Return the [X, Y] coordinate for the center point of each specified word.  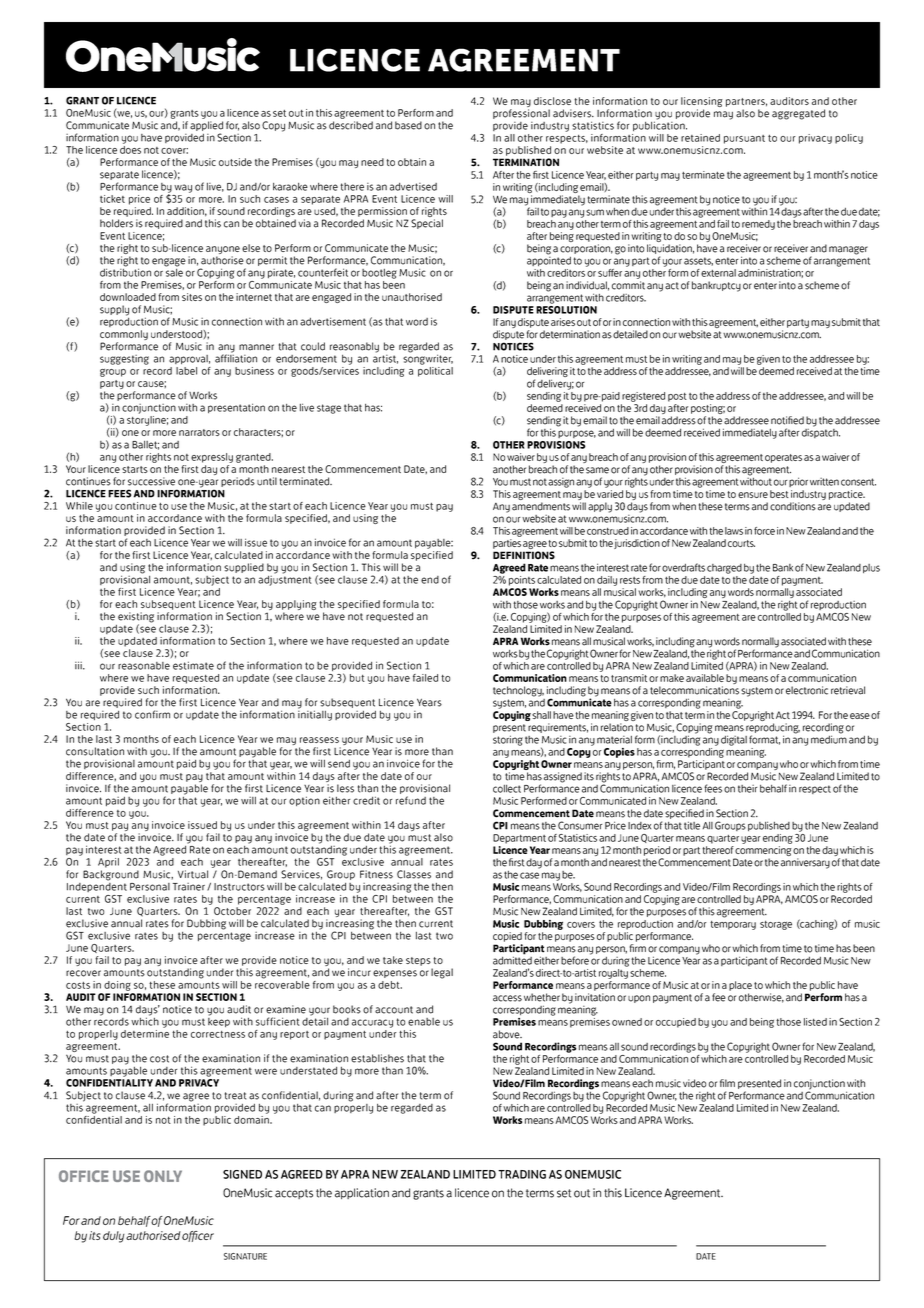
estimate [193, 665]
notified [787, 420]
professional [521, 114]
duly [114, 1237]
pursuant [744, 139]
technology [518, 691]
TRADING [522, 1174]
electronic [807, 690]
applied [206, 127]
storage [776, 925]
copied [507, 937]
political [435, 372]
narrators [199, 432]
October [232, 911]
